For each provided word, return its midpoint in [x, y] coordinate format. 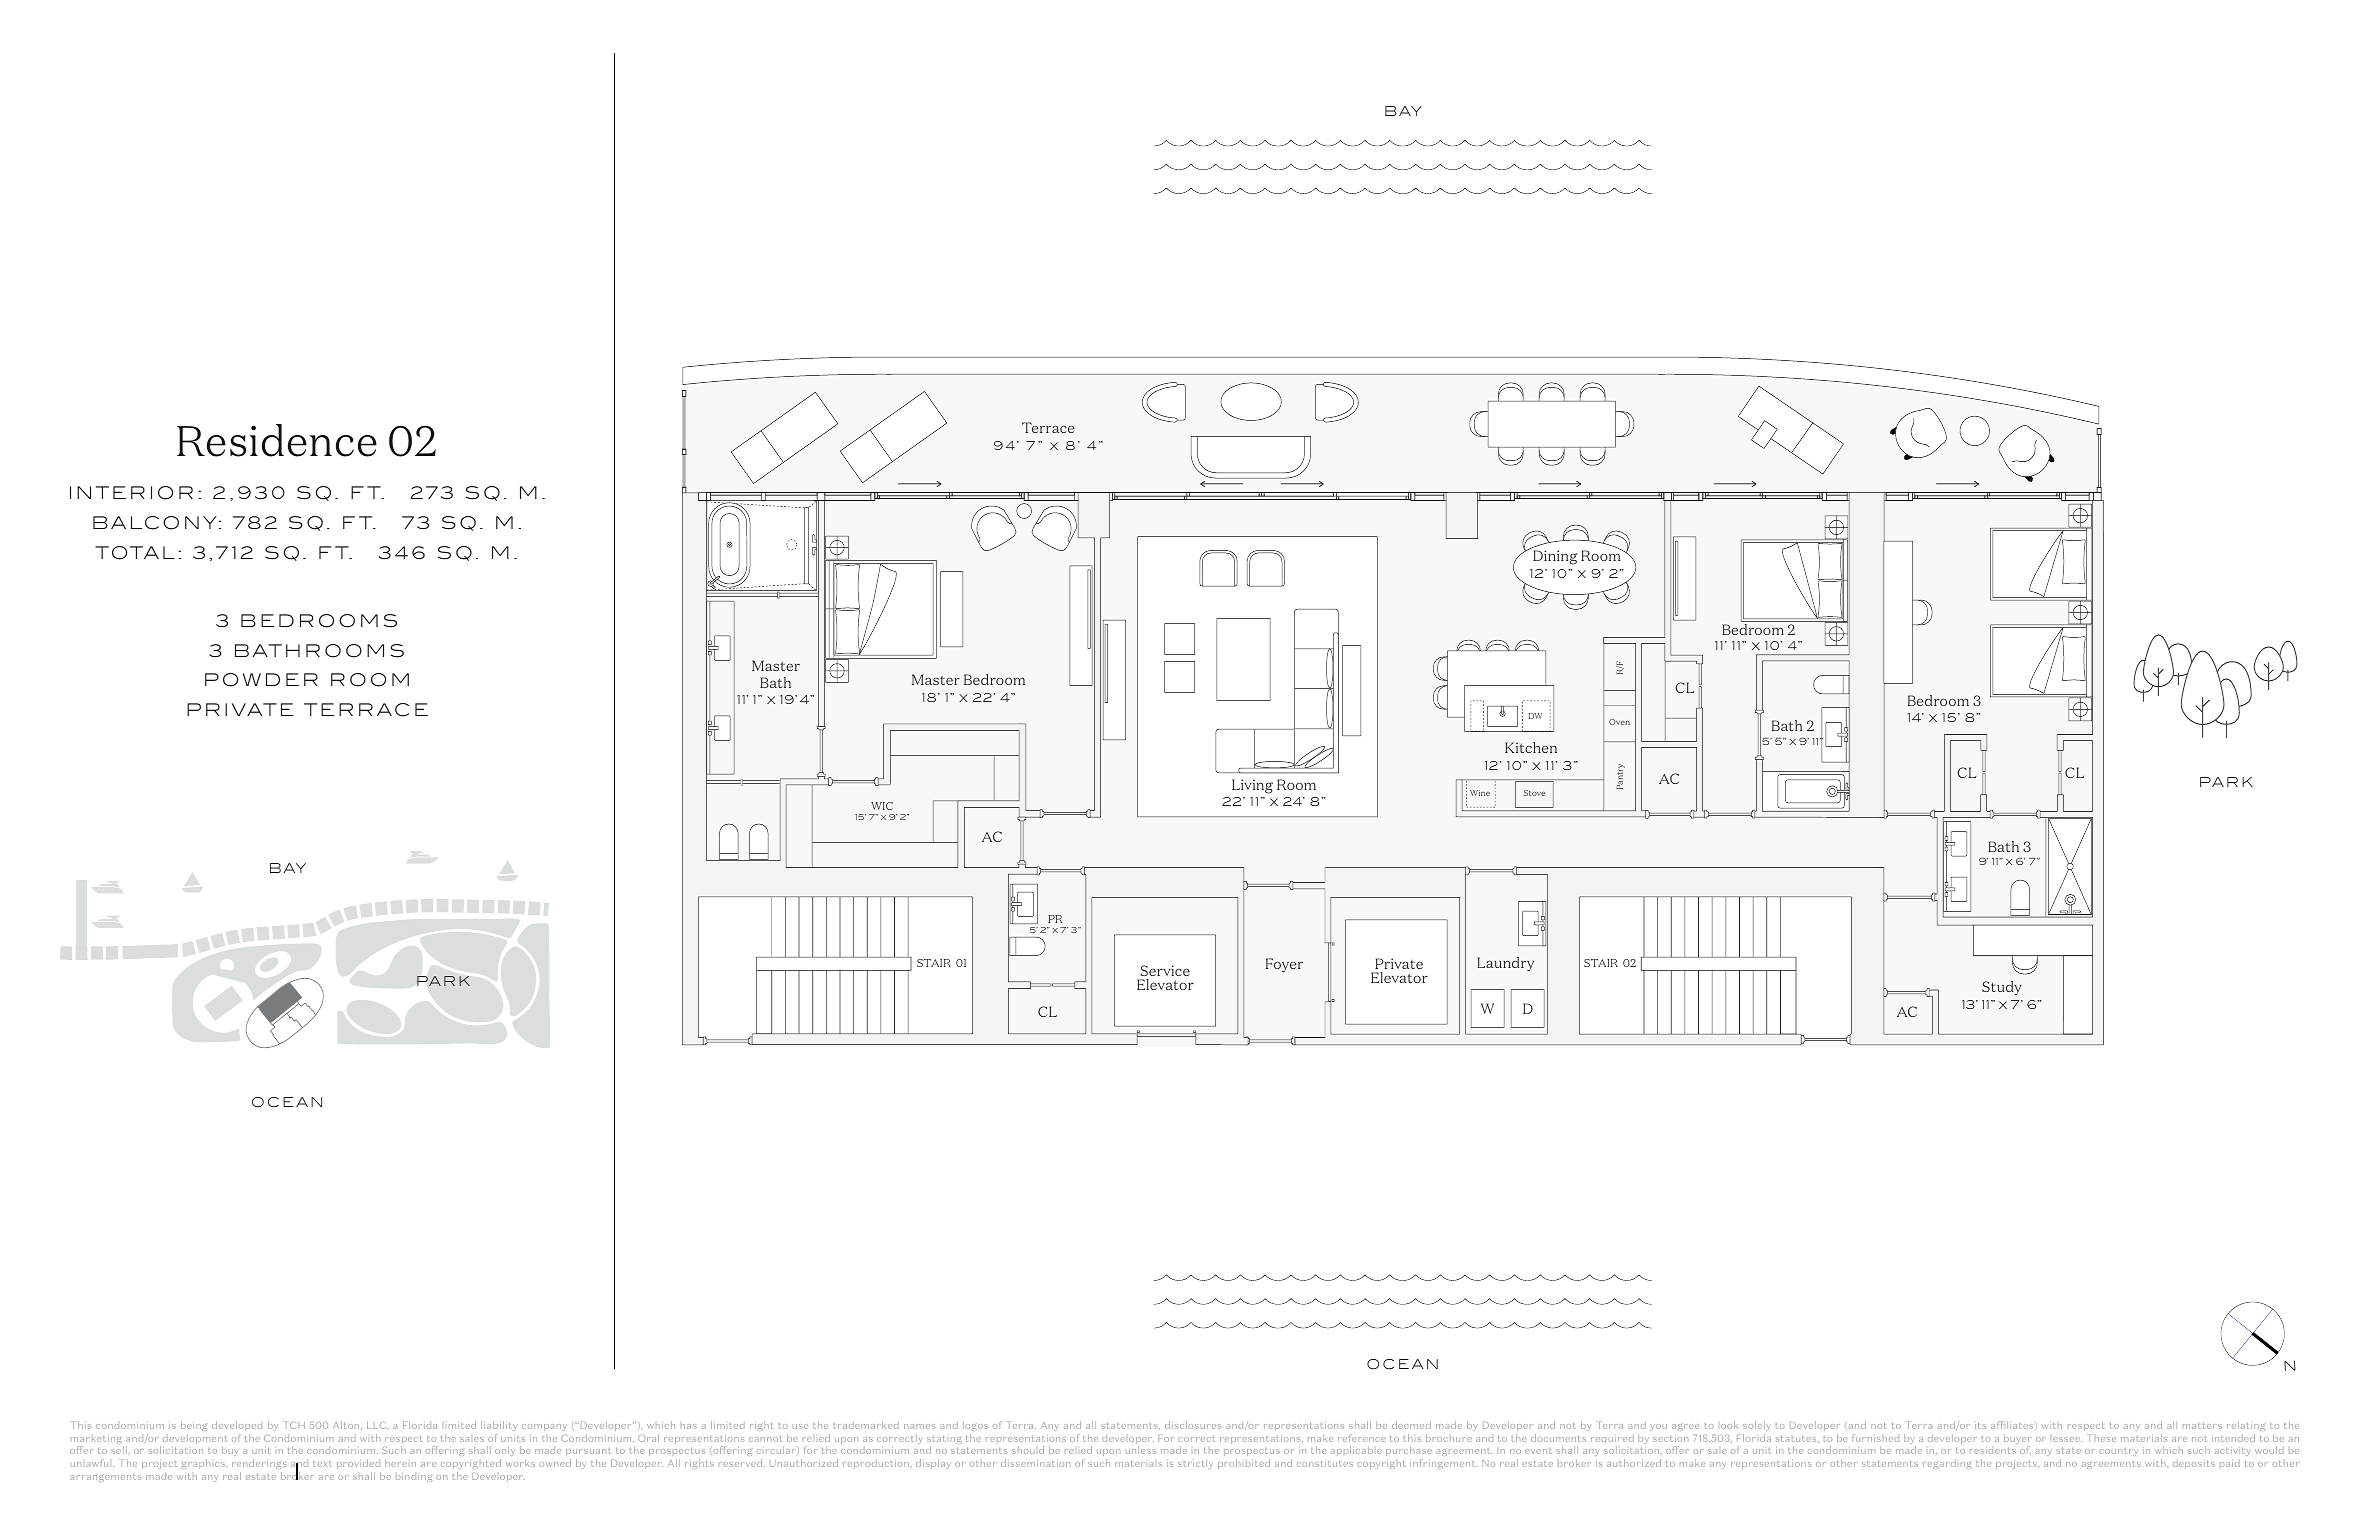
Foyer [1284, 965]
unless [1141, 1450]
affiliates [2013, 1425]
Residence [277, 440]
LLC [377, 1425]
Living [1252, 786]
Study [2002, 988]
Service [1165, 970]
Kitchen [1531, 747]
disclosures [1193, 1425]
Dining [1555, 557]
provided [358, 1464]
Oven [1619, 722]
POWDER [261, 680]
